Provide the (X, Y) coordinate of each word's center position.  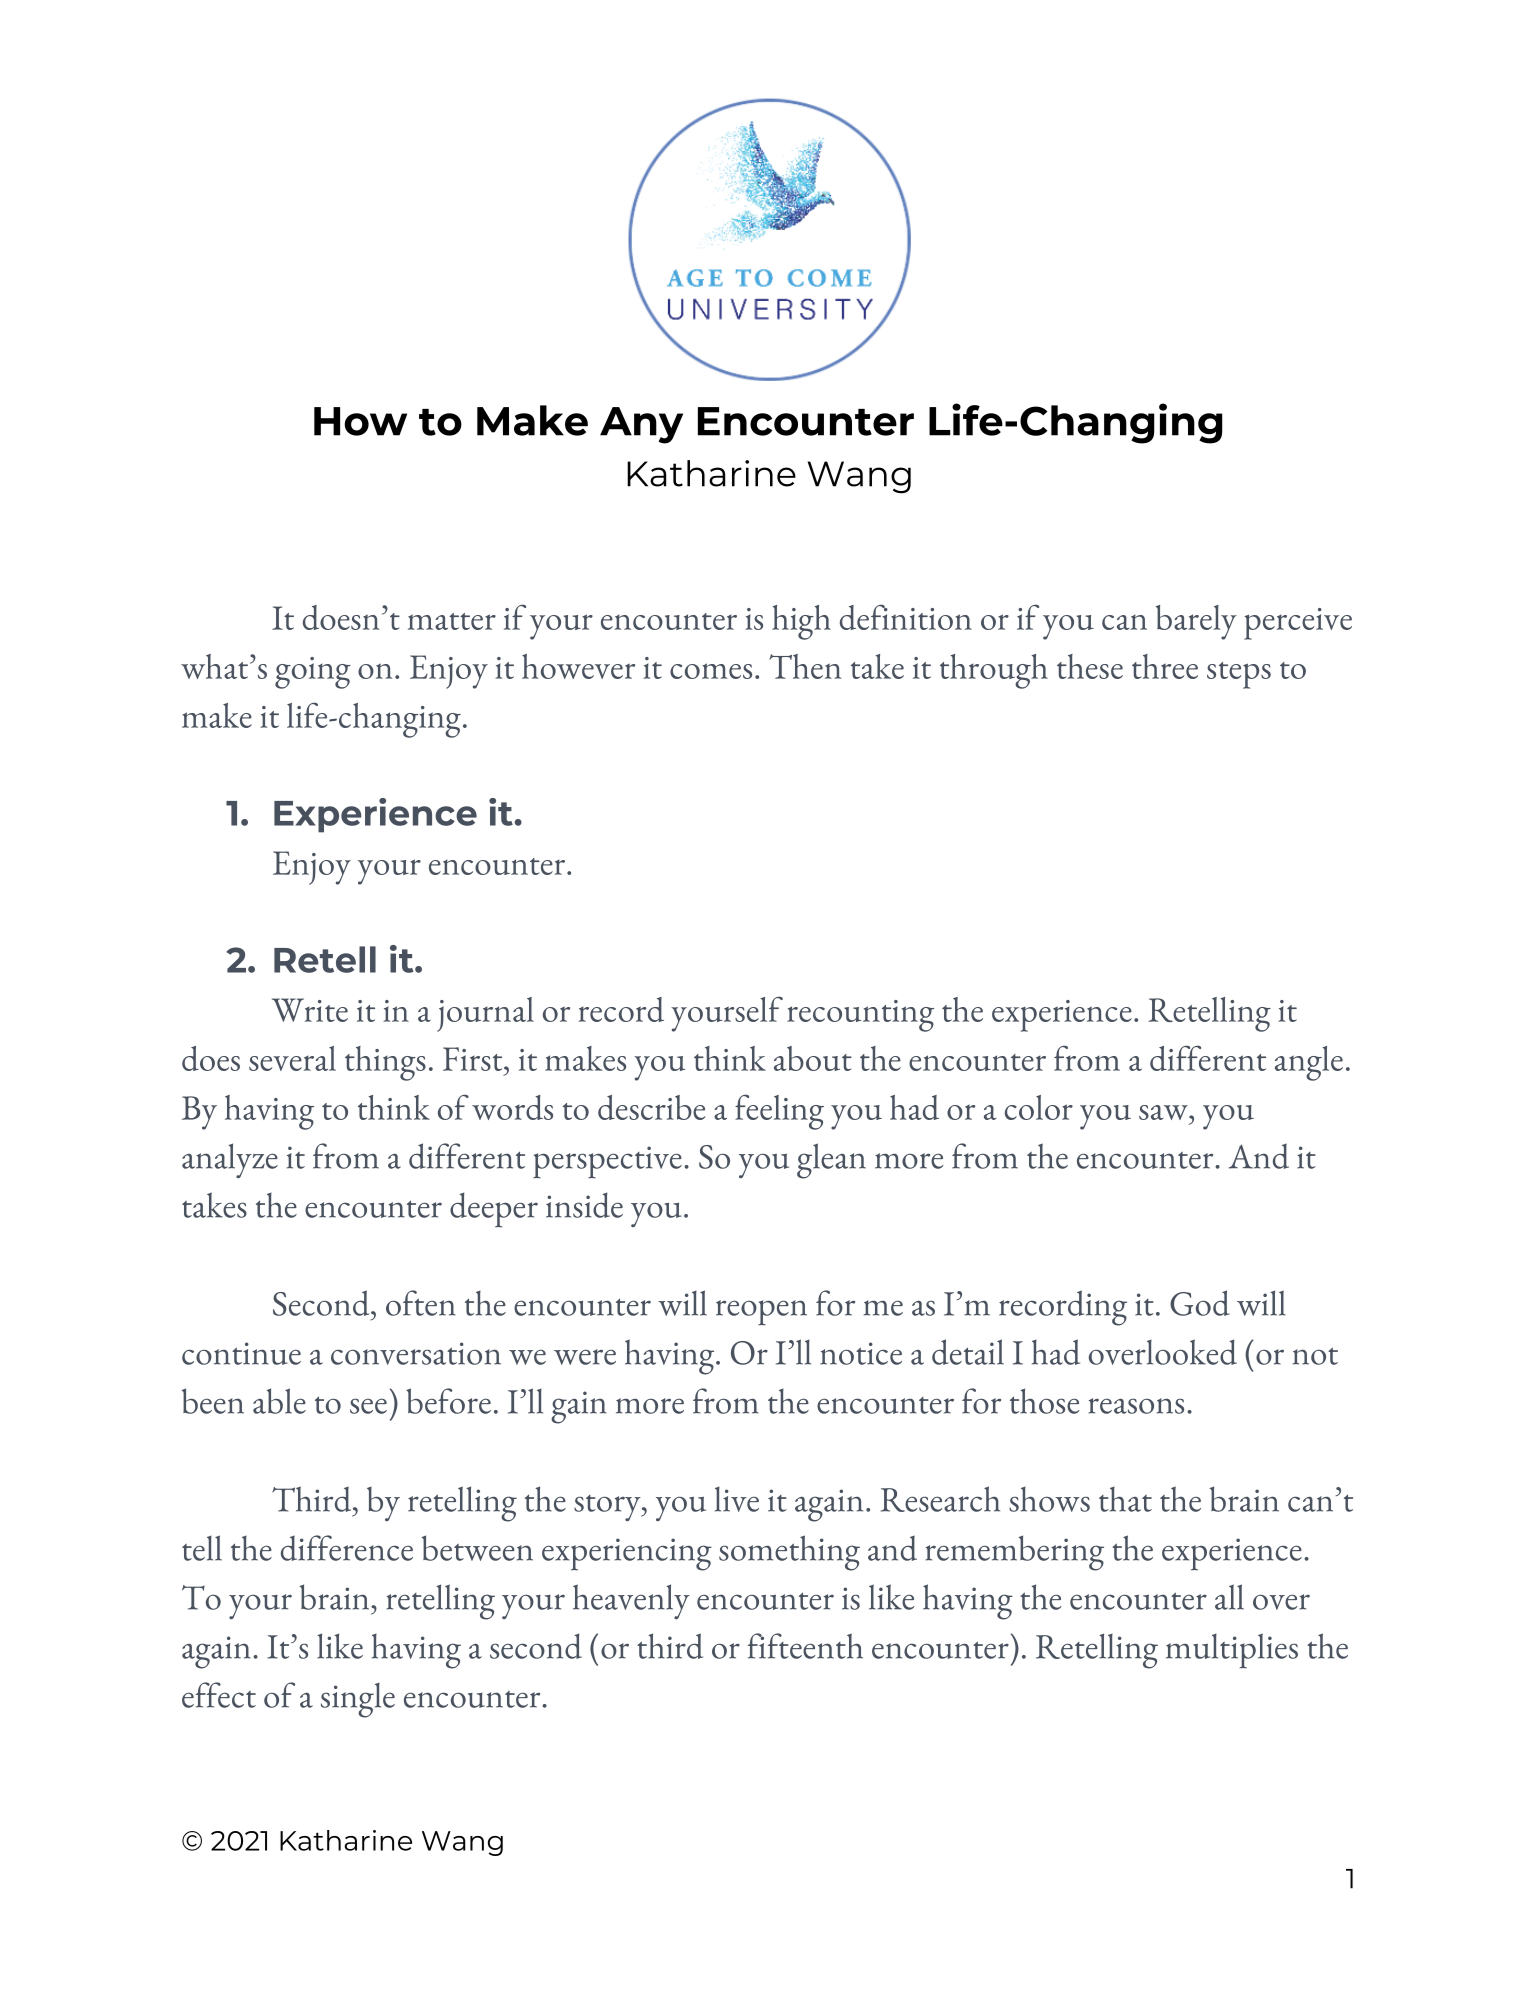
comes (711, 671)
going (313, 673)
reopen (761, 1312)
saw (1164, 1112)
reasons (1136, 1406)
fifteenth (805, 1646)
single (358, 1700)
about (813, 1058)
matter (452, 621)
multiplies (1232, 1650)
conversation (416, 1353)
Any (641, 425)
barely (1196, 622)
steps (1239, 675)
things (385, 1063)
